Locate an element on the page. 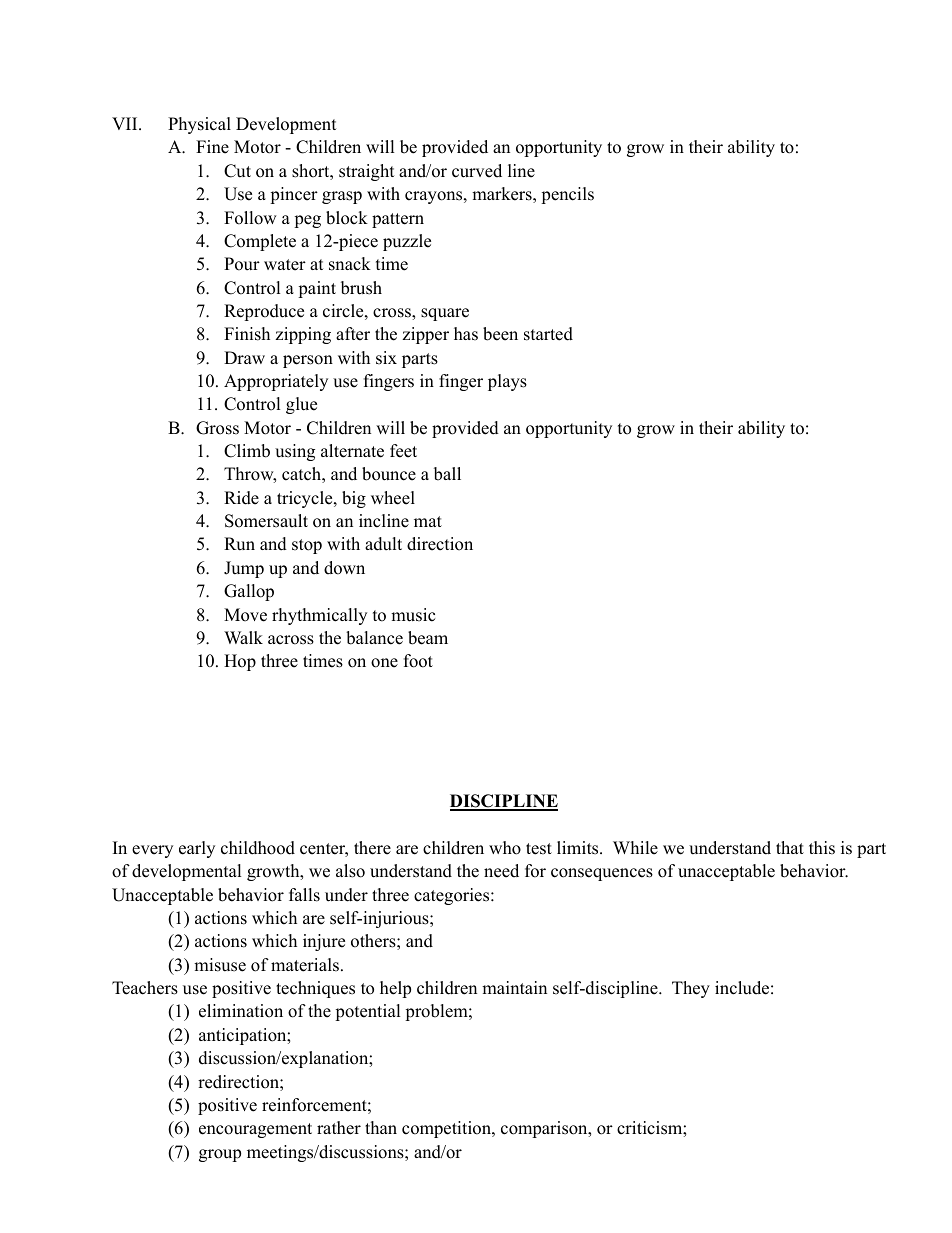  than is located at coordinates (381, 1127).
